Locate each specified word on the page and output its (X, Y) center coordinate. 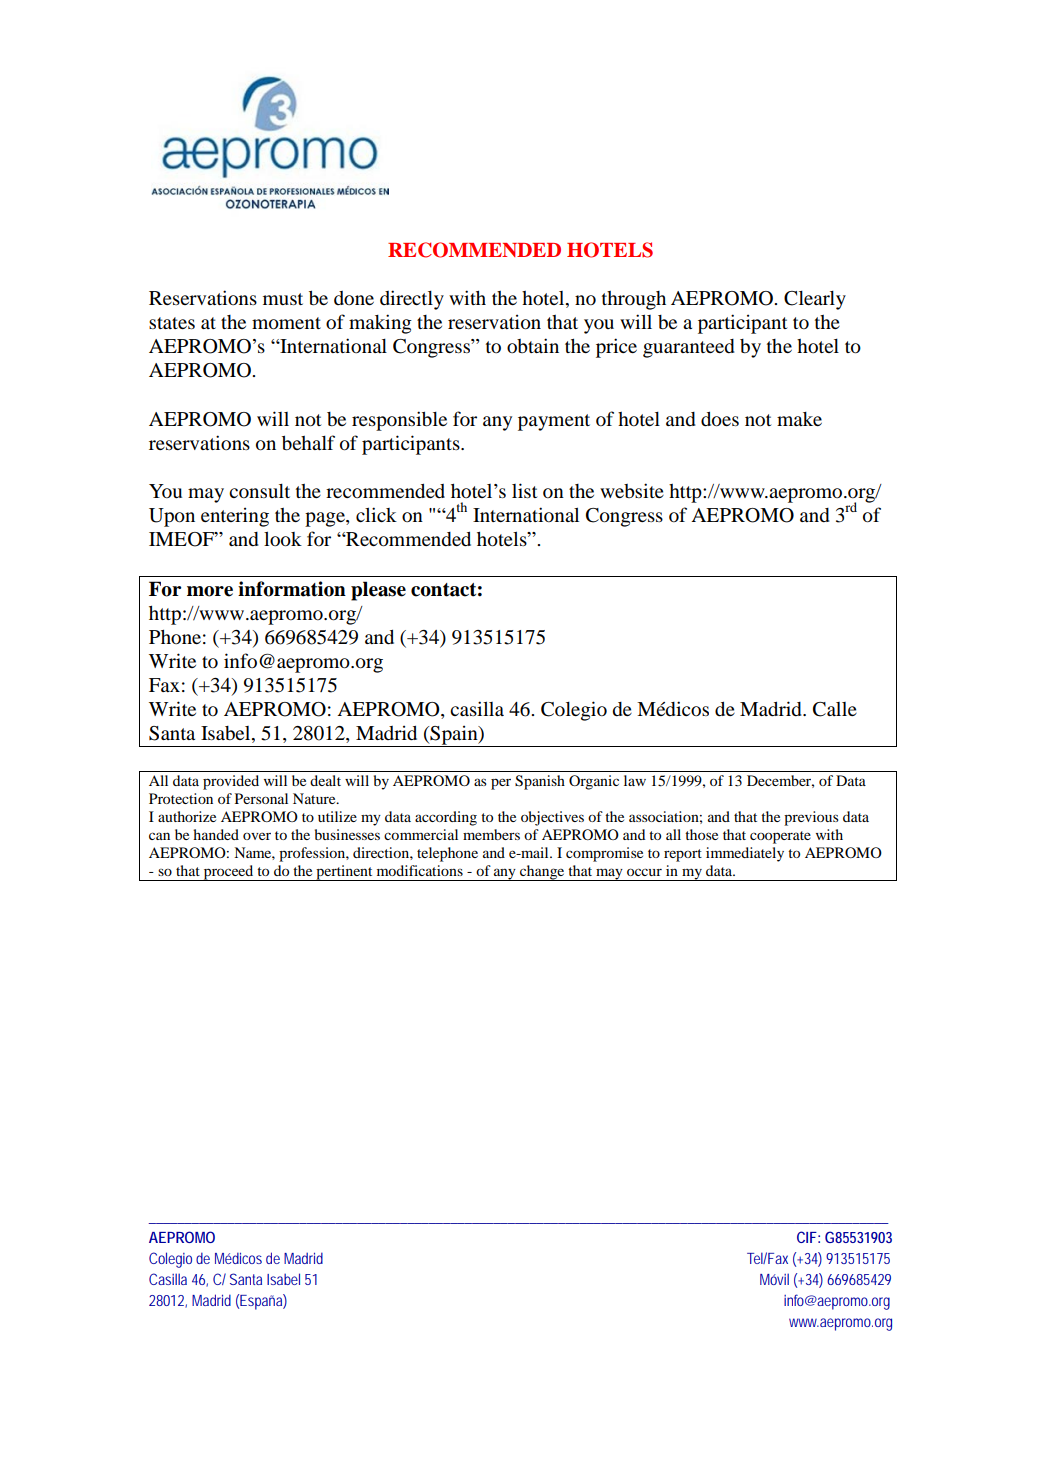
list (525, 490)
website (632, 490)
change (542, 873)
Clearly (815, 300)
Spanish (540, 782)
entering (235, 517)
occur (644, 872)
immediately (745, 854)
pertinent (344, 873)
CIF (807, 1237)
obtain (533, 345)
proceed (228, 873)
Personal (261, 798)
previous (811, 818)
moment (286, 323)
